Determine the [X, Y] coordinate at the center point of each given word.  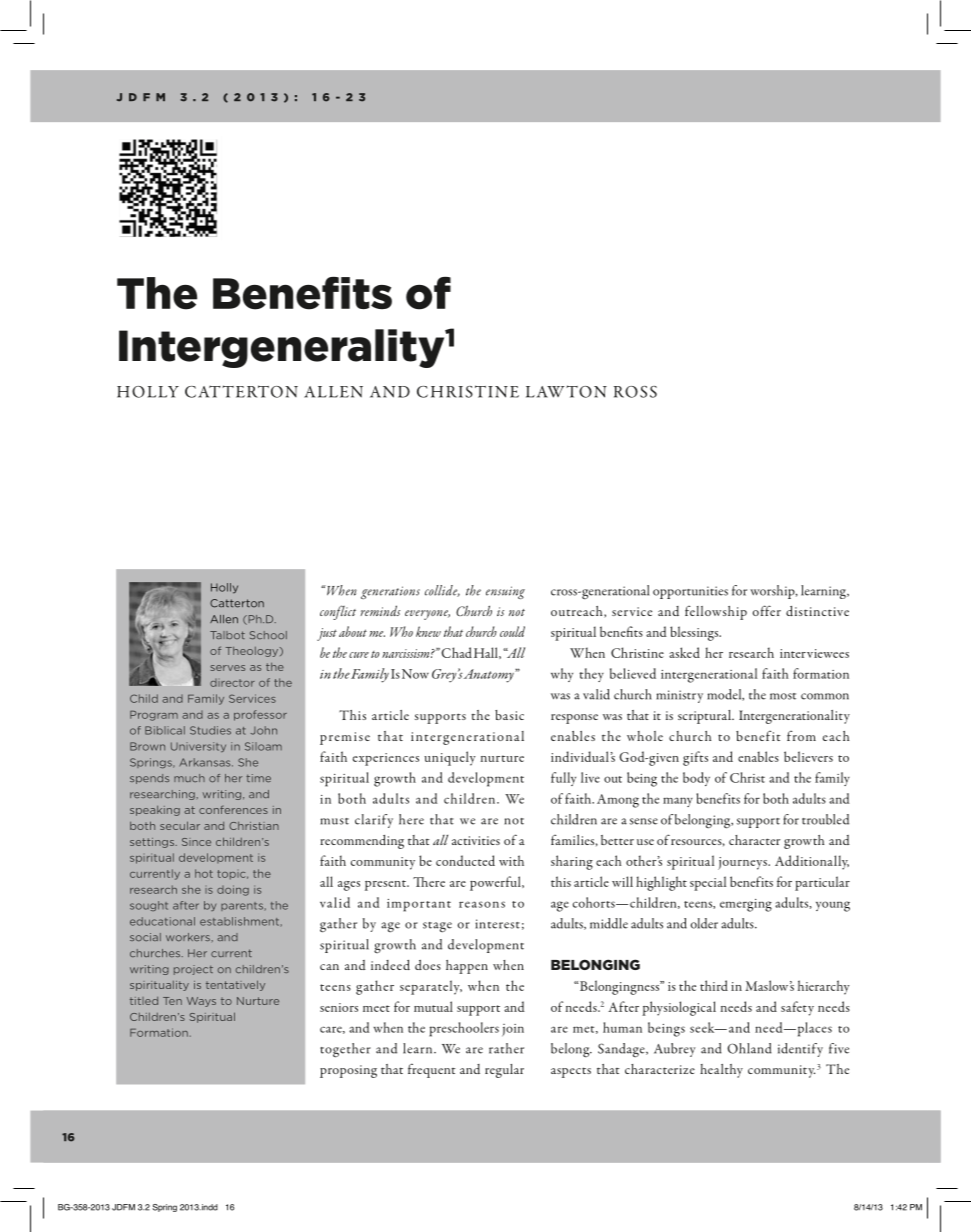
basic [509, 715]
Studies [210, 730]
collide [442, 591]
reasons [482, 904]
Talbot [227, 635]
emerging [746, 905]
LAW [545, 392]
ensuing [505, 592]
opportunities [690, 592]
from [801, 736]
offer [767, 610]
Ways [201, 1002]
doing [233, 890]
